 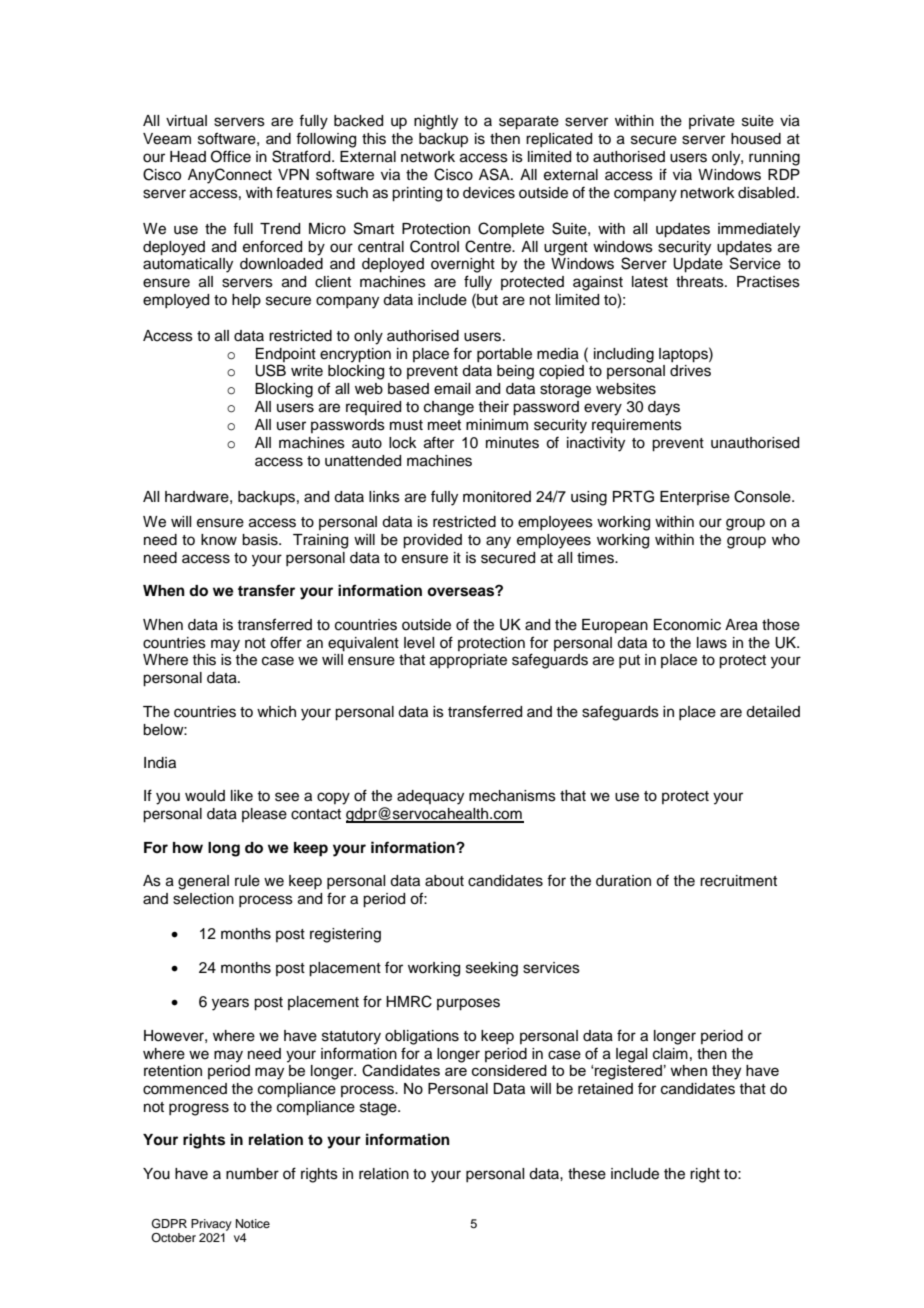 What do you see at coordinates (444, 881) in the screenshot?
I see `about` at bounding box center [444, 881].
